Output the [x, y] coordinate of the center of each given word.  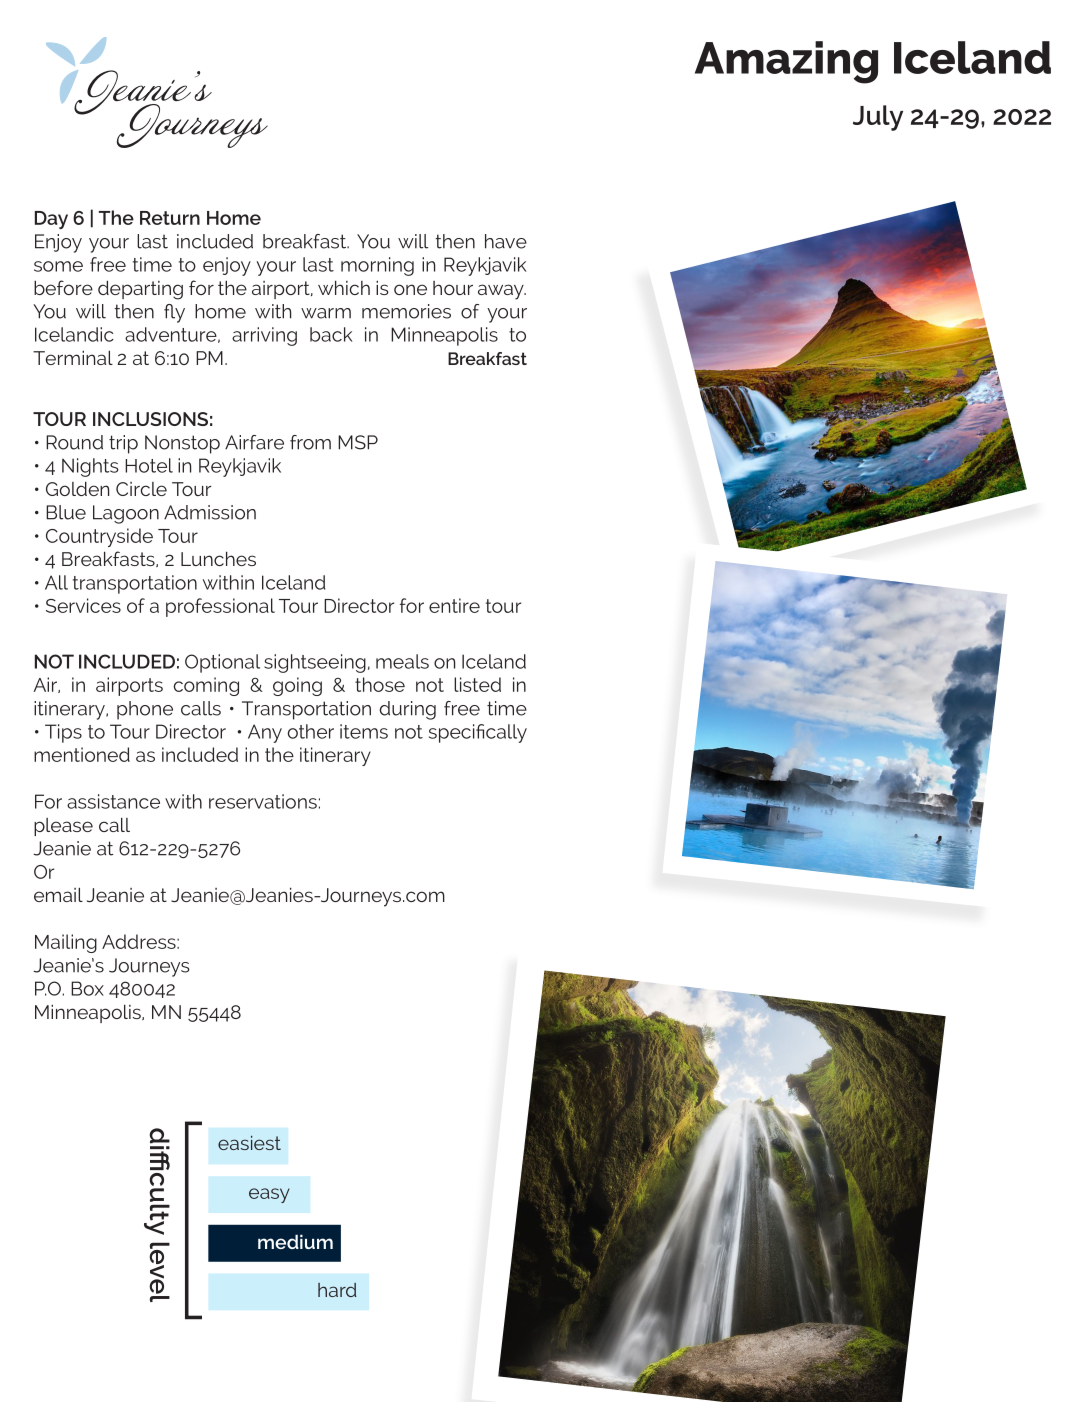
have [506, 241]
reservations [263, 801]
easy [269, 1195]
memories [406, 311]
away [502, 292]
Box [87, 988]
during [408, 710]
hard [337, 1290]
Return [170, 218]
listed [477, 684]
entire [454, 605]
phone [145, 710]
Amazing [786, 62]
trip [123, 444]
